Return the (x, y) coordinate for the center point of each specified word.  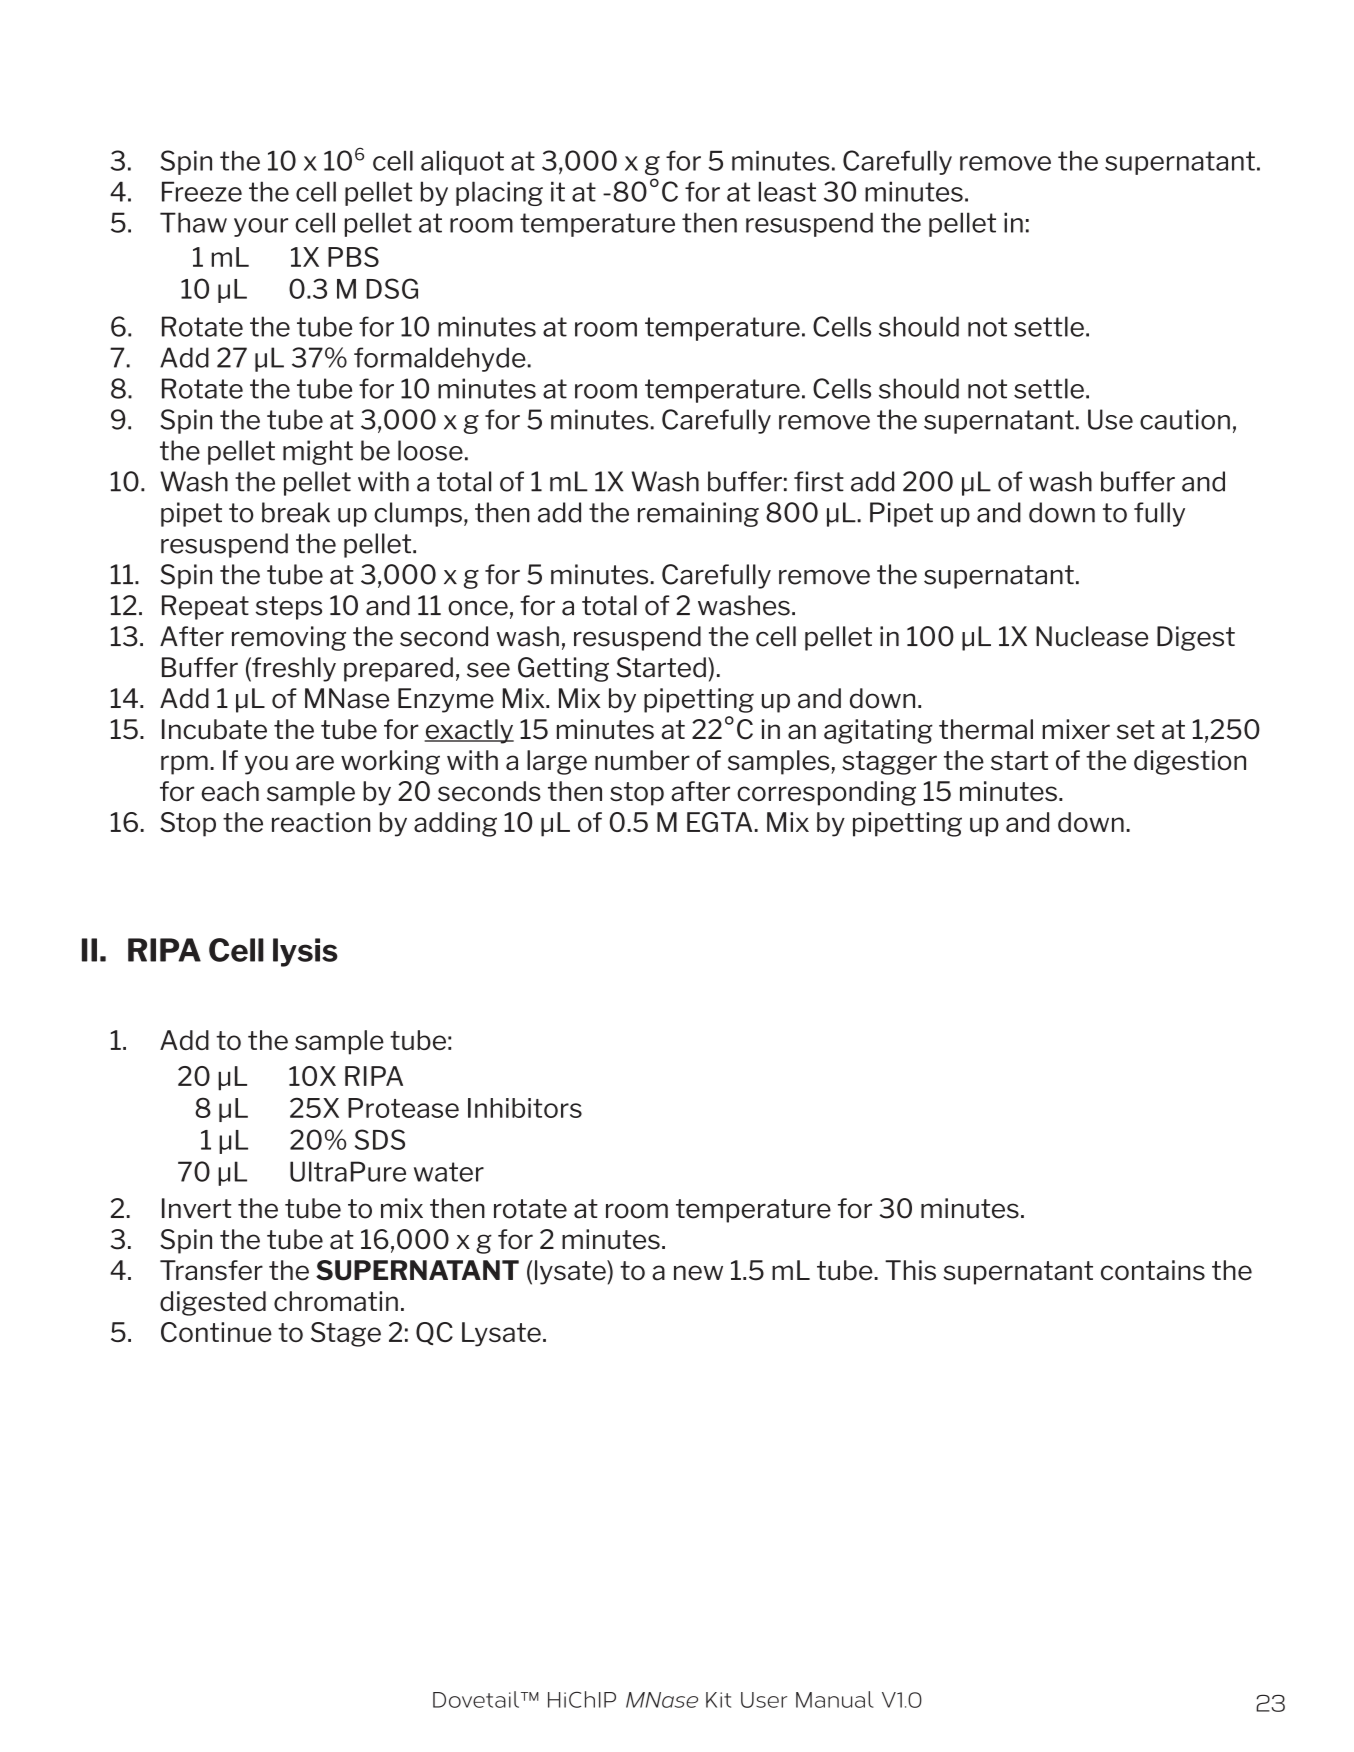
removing (289, 638)
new (698, 1273)
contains (1153, 1270)
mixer (1076, 729)
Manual (835, 1699)
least (787, 191)
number (642, 760)
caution (1185, 419)
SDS (380, 1139)
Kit (718, 1700)
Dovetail (477, 1699)
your (261, 227)
